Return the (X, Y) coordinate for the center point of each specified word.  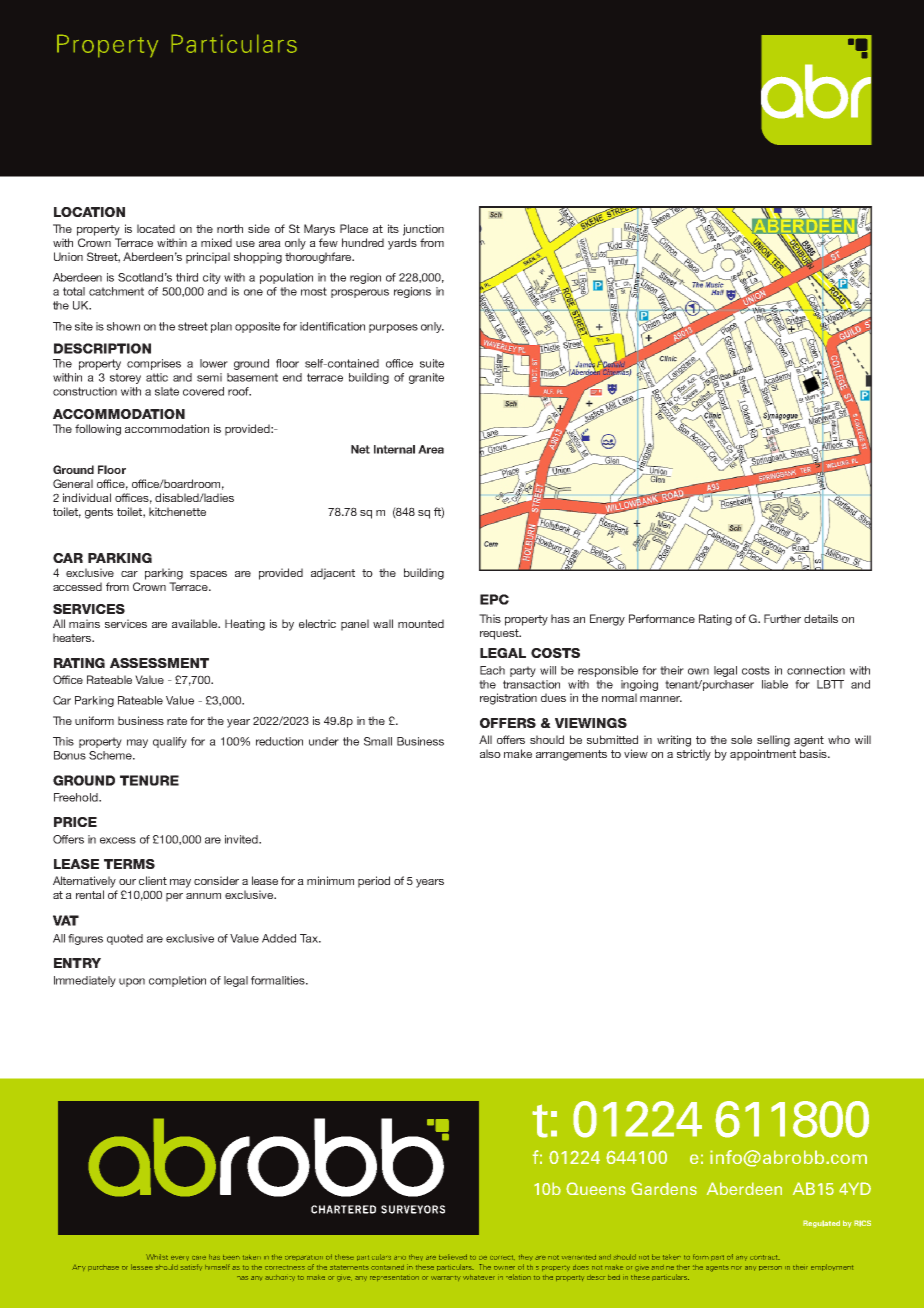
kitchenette (177, 511)
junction (423, 230)
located (156, 228)
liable (775, 684)
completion (177, 981)
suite (432, 363)
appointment (763, 755)
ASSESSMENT (159, 663)
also (490, 753)
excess (118, 840)
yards (402, 244)
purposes (393, 328)
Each (492, 670)
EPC (494, 599)
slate (167, 391)
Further (782, 618)
